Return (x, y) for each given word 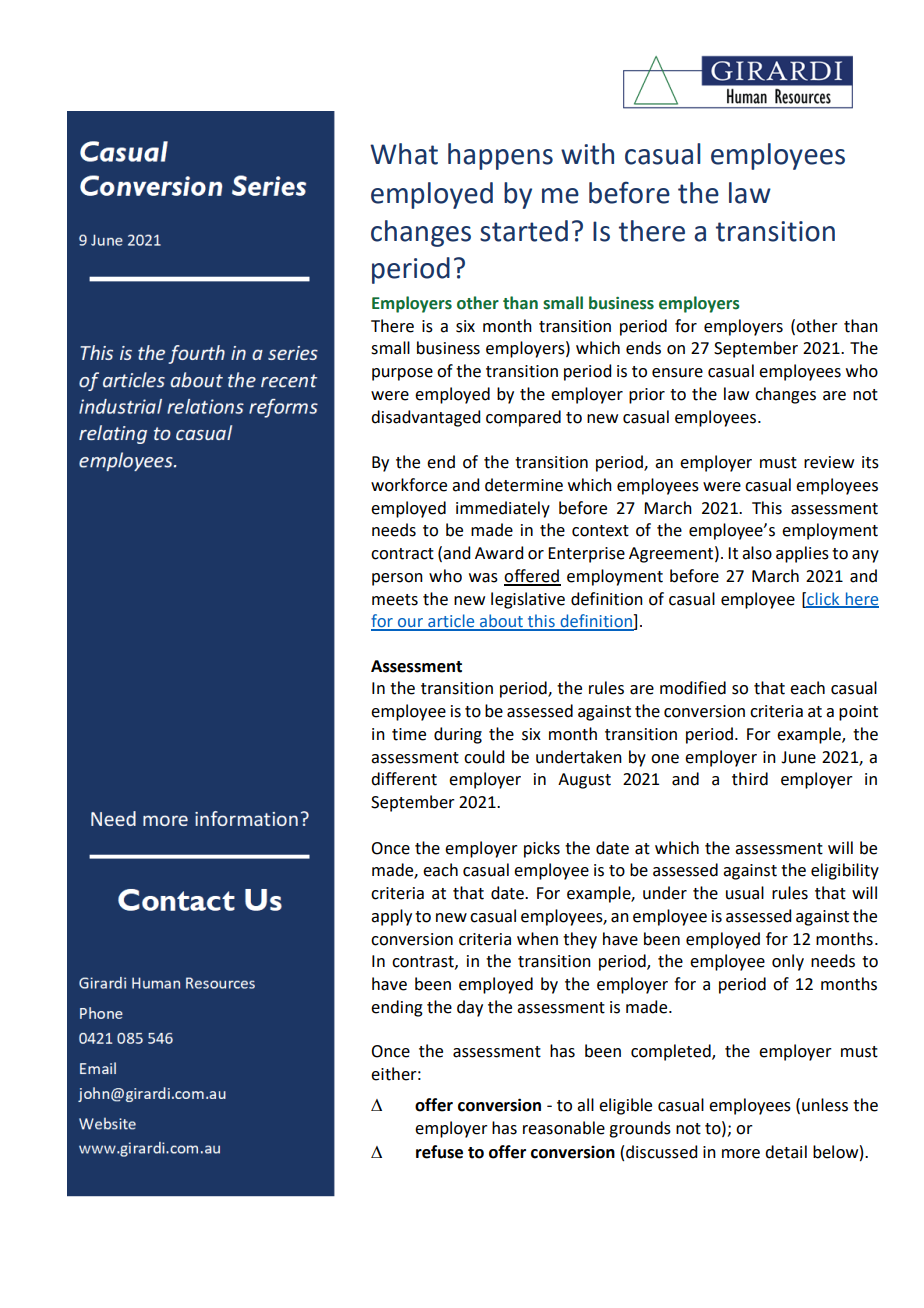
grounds (640, 1129)
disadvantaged (425, 418)
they (580, 940)
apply (391, 917)
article (451, 622)
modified (693, 688)
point (858, 713)
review (829, 462)
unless (825, 1105)
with (587, 154)
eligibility (845, 871)
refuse (439, 1152)
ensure (677, 373)
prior (647, 396)
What (404, 154)
